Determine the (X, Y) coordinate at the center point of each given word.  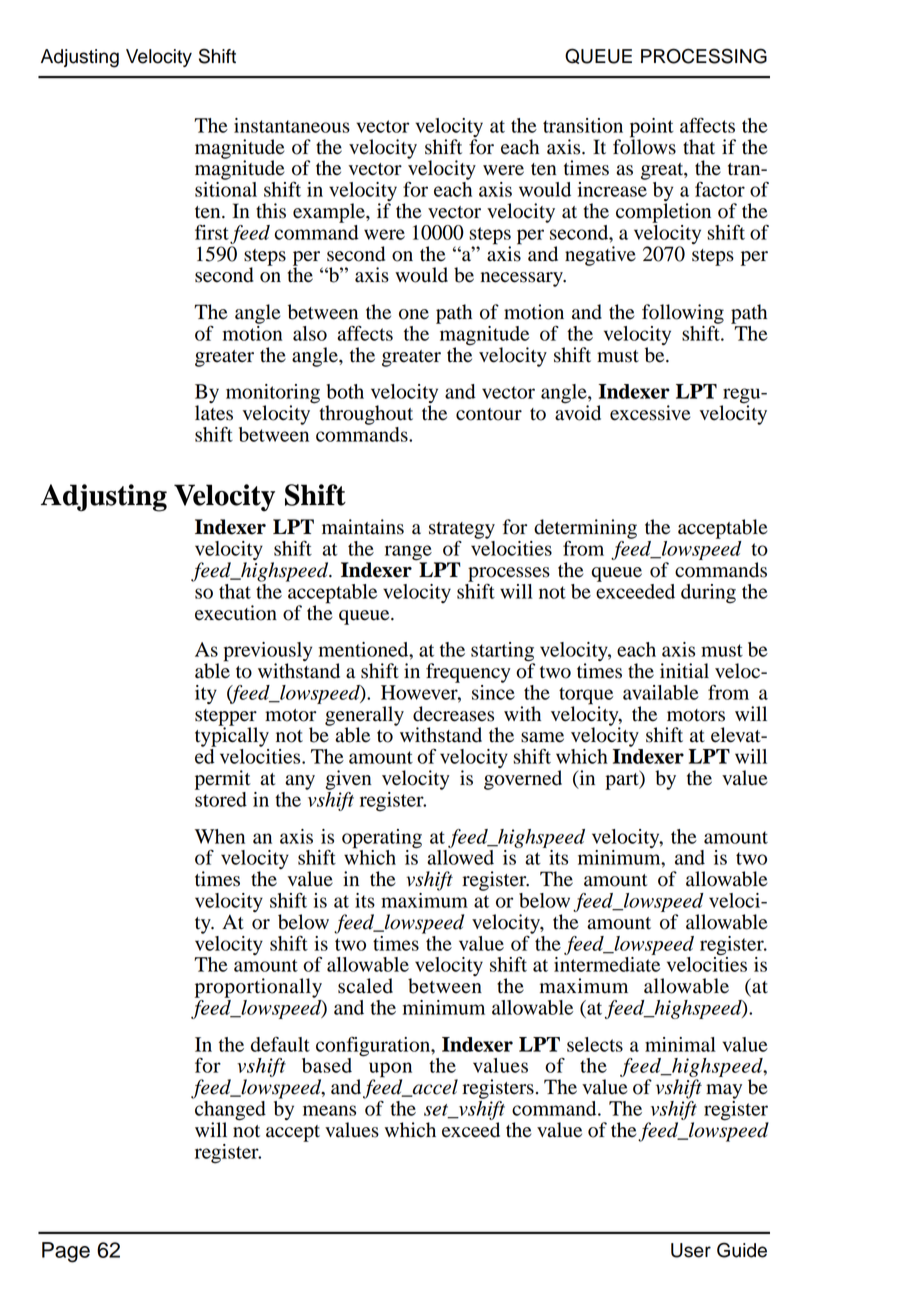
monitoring (273, 395)
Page (66, 1252)
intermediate (607, 964)
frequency (468, 673)
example (330, 213)
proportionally (258, 988)
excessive (650, 413)
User (691, 1250)
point (652, 128)
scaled (365, 986)
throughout (366, 415)
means (329, 1110)
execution (236, 613)
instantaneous (292, 125)
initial (684, 671)
